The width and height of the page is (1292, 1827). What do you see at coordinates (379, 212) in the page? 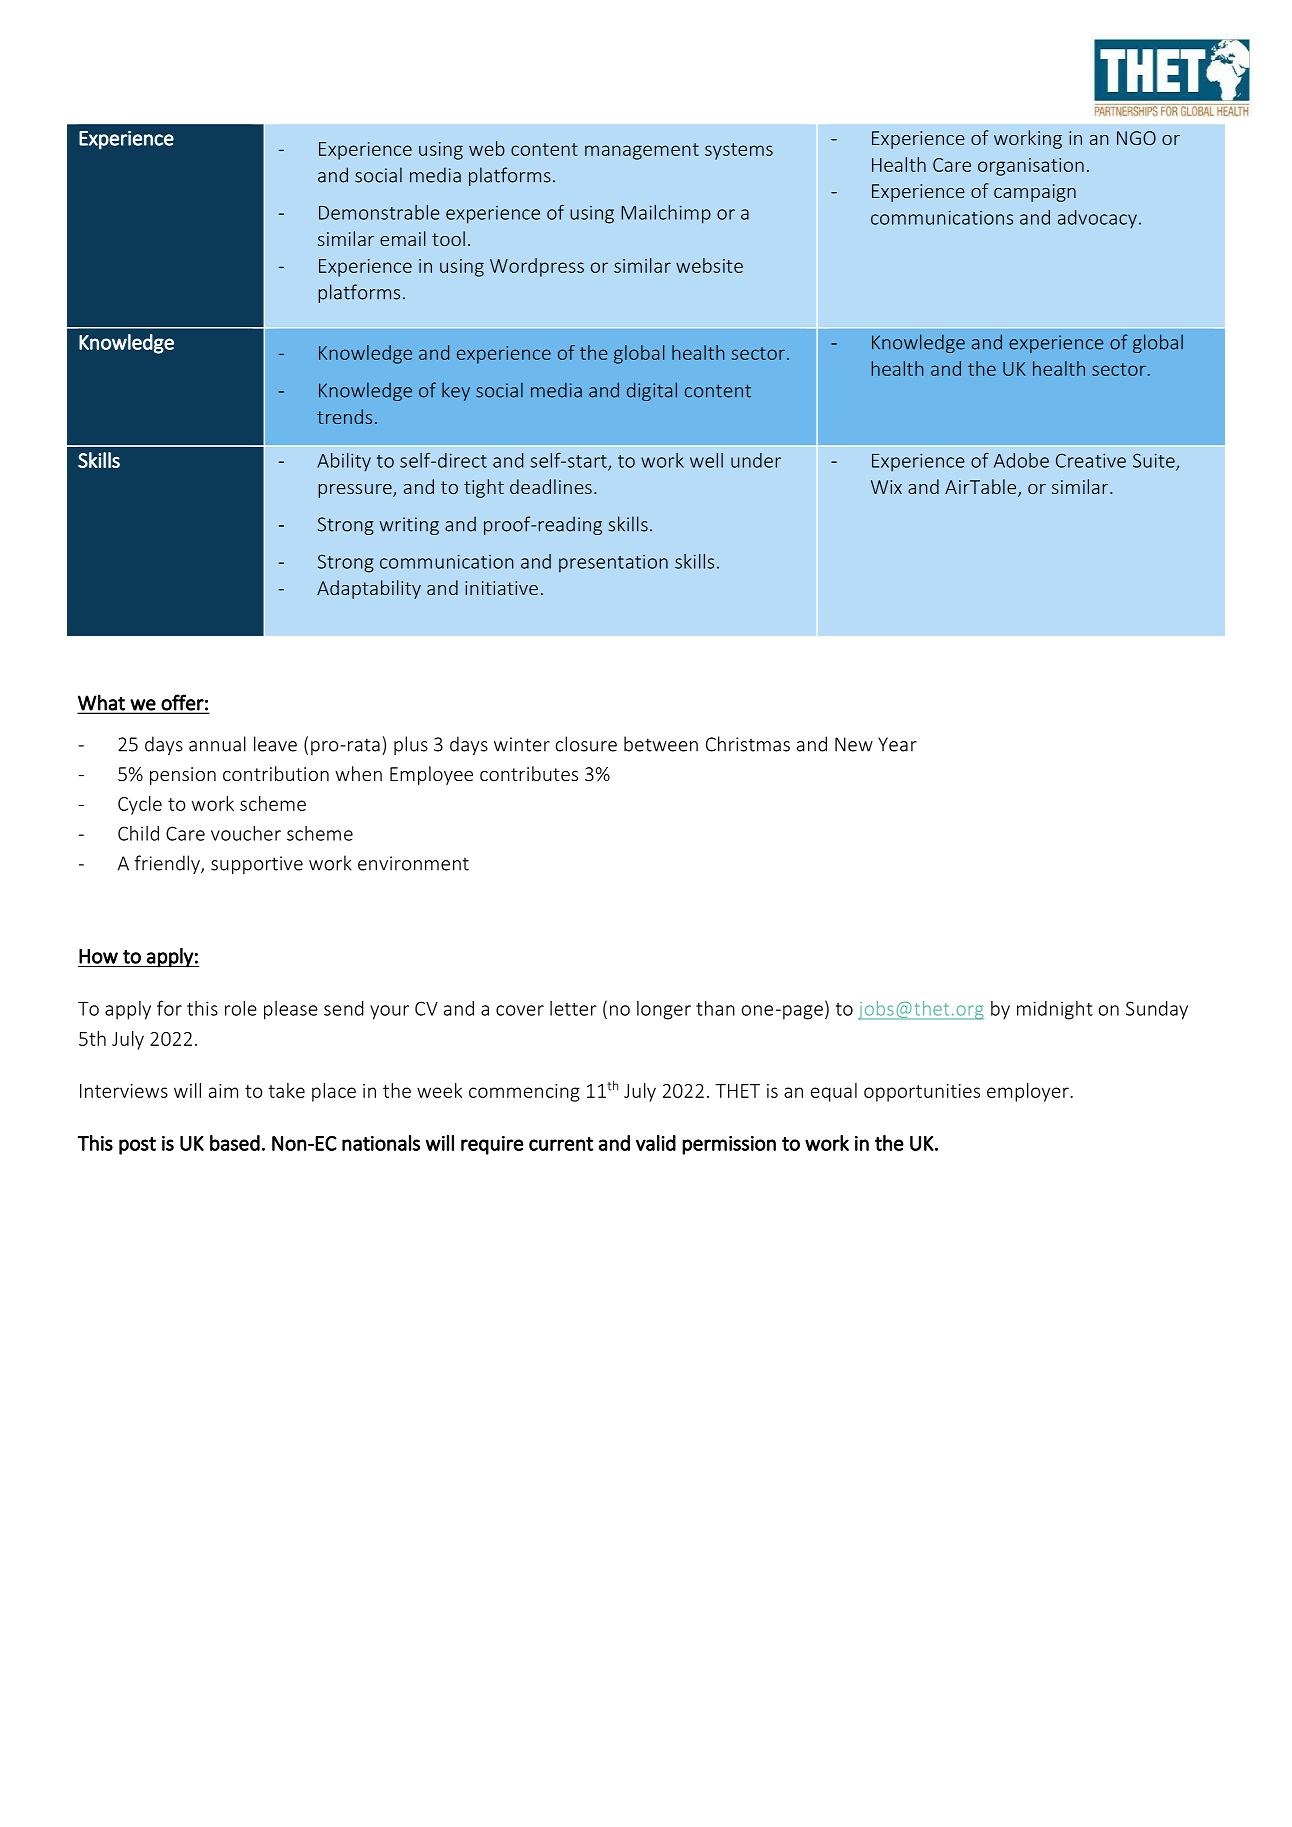
I see `Demonstrable` at bounding box center [379, 212].
